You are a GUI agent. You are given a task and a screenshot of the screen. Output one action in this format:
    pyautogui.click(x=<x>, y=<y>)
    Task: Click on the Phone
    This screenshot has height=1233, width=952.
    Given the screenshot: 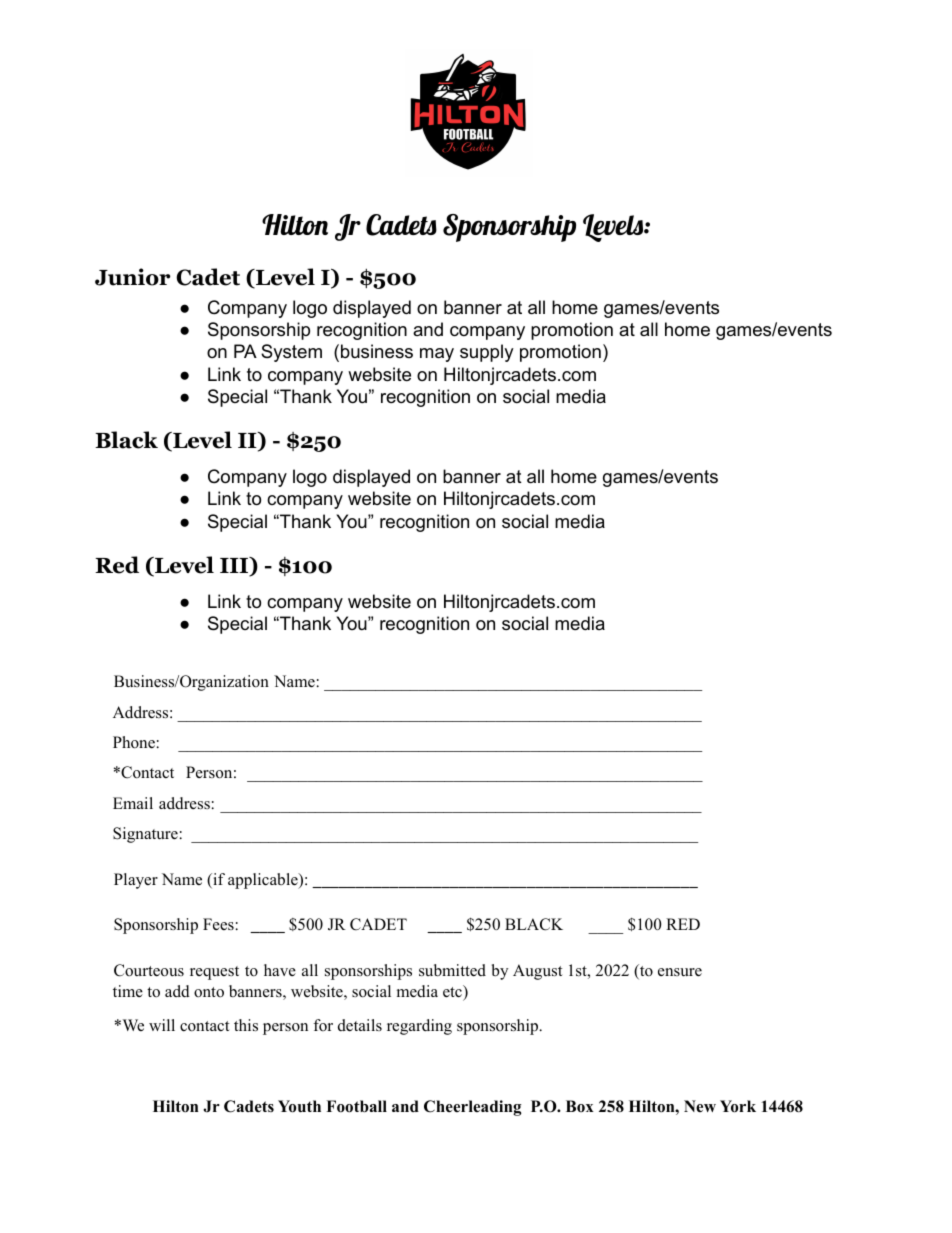 What is the action you would take?
    pyautogui.click(x=134, y=742)
